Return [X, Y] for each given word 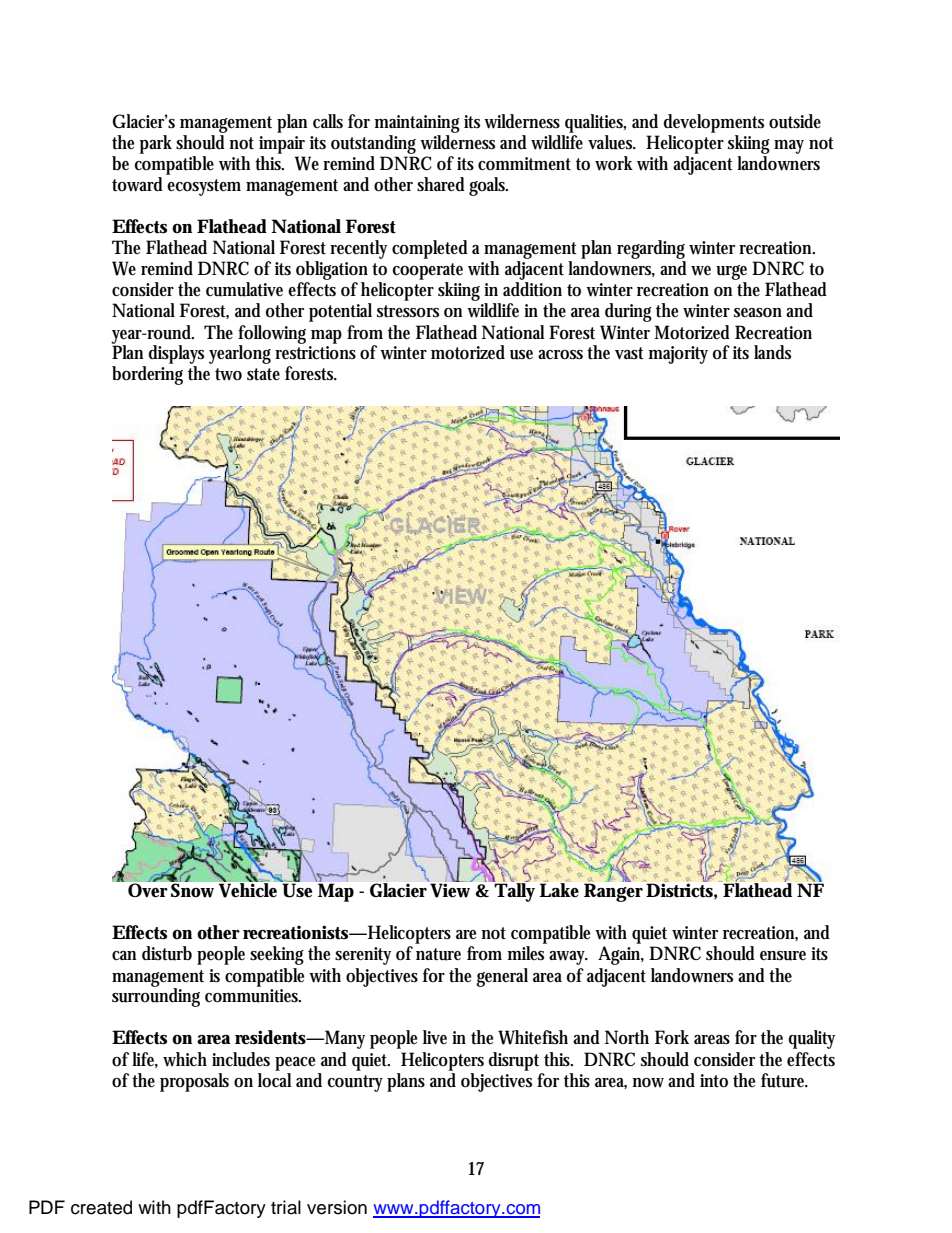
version [337, 1207]
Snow [192, 890]
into [714, 1081]
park [156, 144]
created [101, 1207]
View [450, 890]
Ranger [613, 892]
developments [713, 123]
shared [441, 184]
